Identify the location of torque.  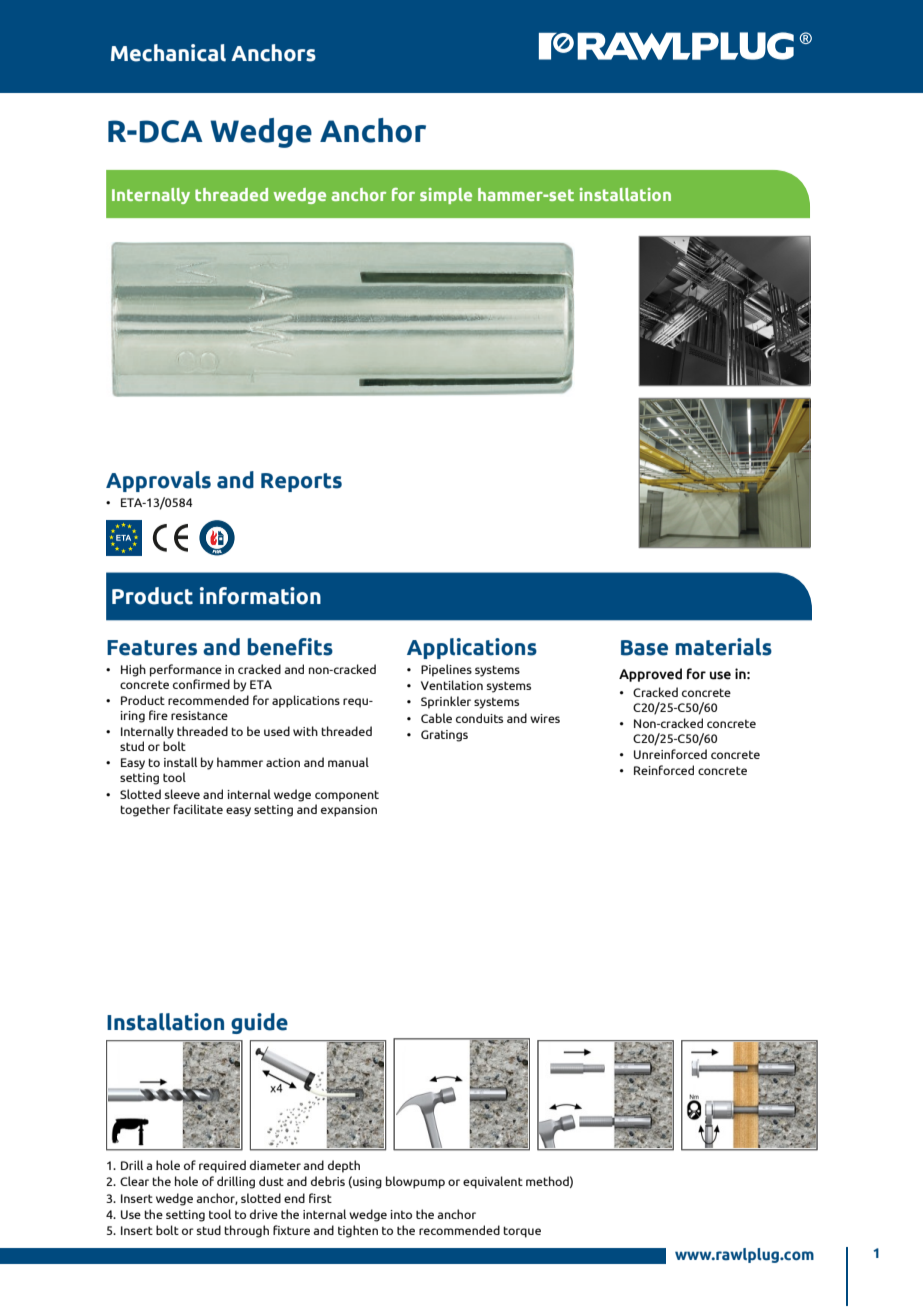
(522, 1232).
